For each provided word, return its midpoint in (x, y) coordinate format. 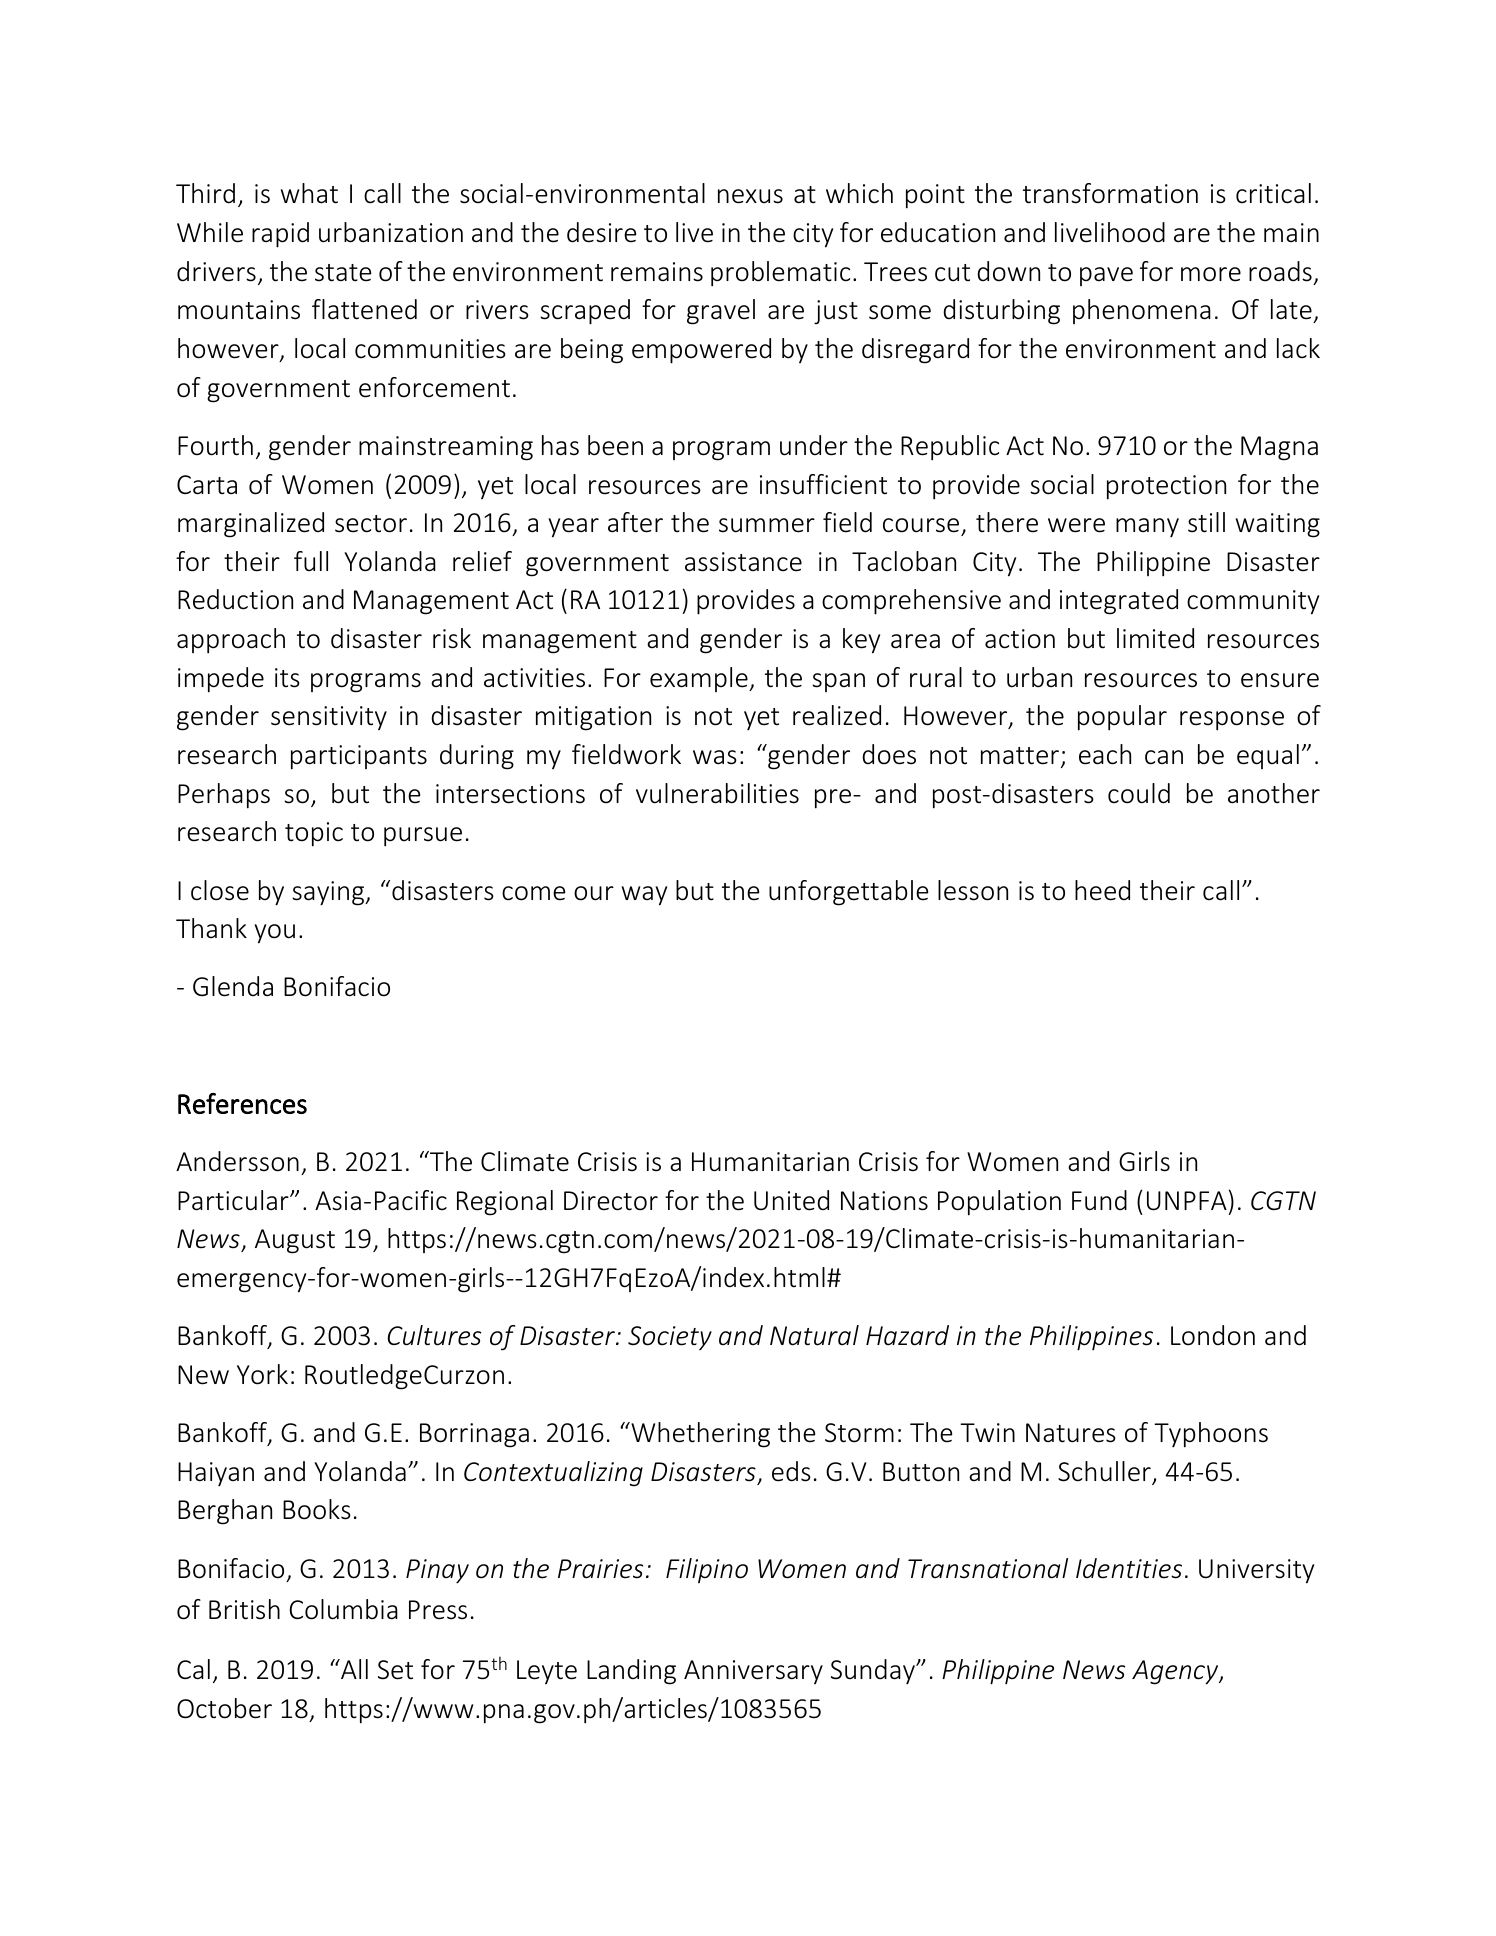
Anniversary (753, 1672)
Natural (814, 1335)
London (1213, 1335)
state (343, 273)
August (295, 1241)
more (1211, 274)
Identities (1129, 1568)
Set (395, 1670)
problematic (780, 274)
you (274, 934)
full (311, 561)
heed (1102, 890)
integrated (1119, 602)
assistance (743, 562)
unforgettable (848, 893)
